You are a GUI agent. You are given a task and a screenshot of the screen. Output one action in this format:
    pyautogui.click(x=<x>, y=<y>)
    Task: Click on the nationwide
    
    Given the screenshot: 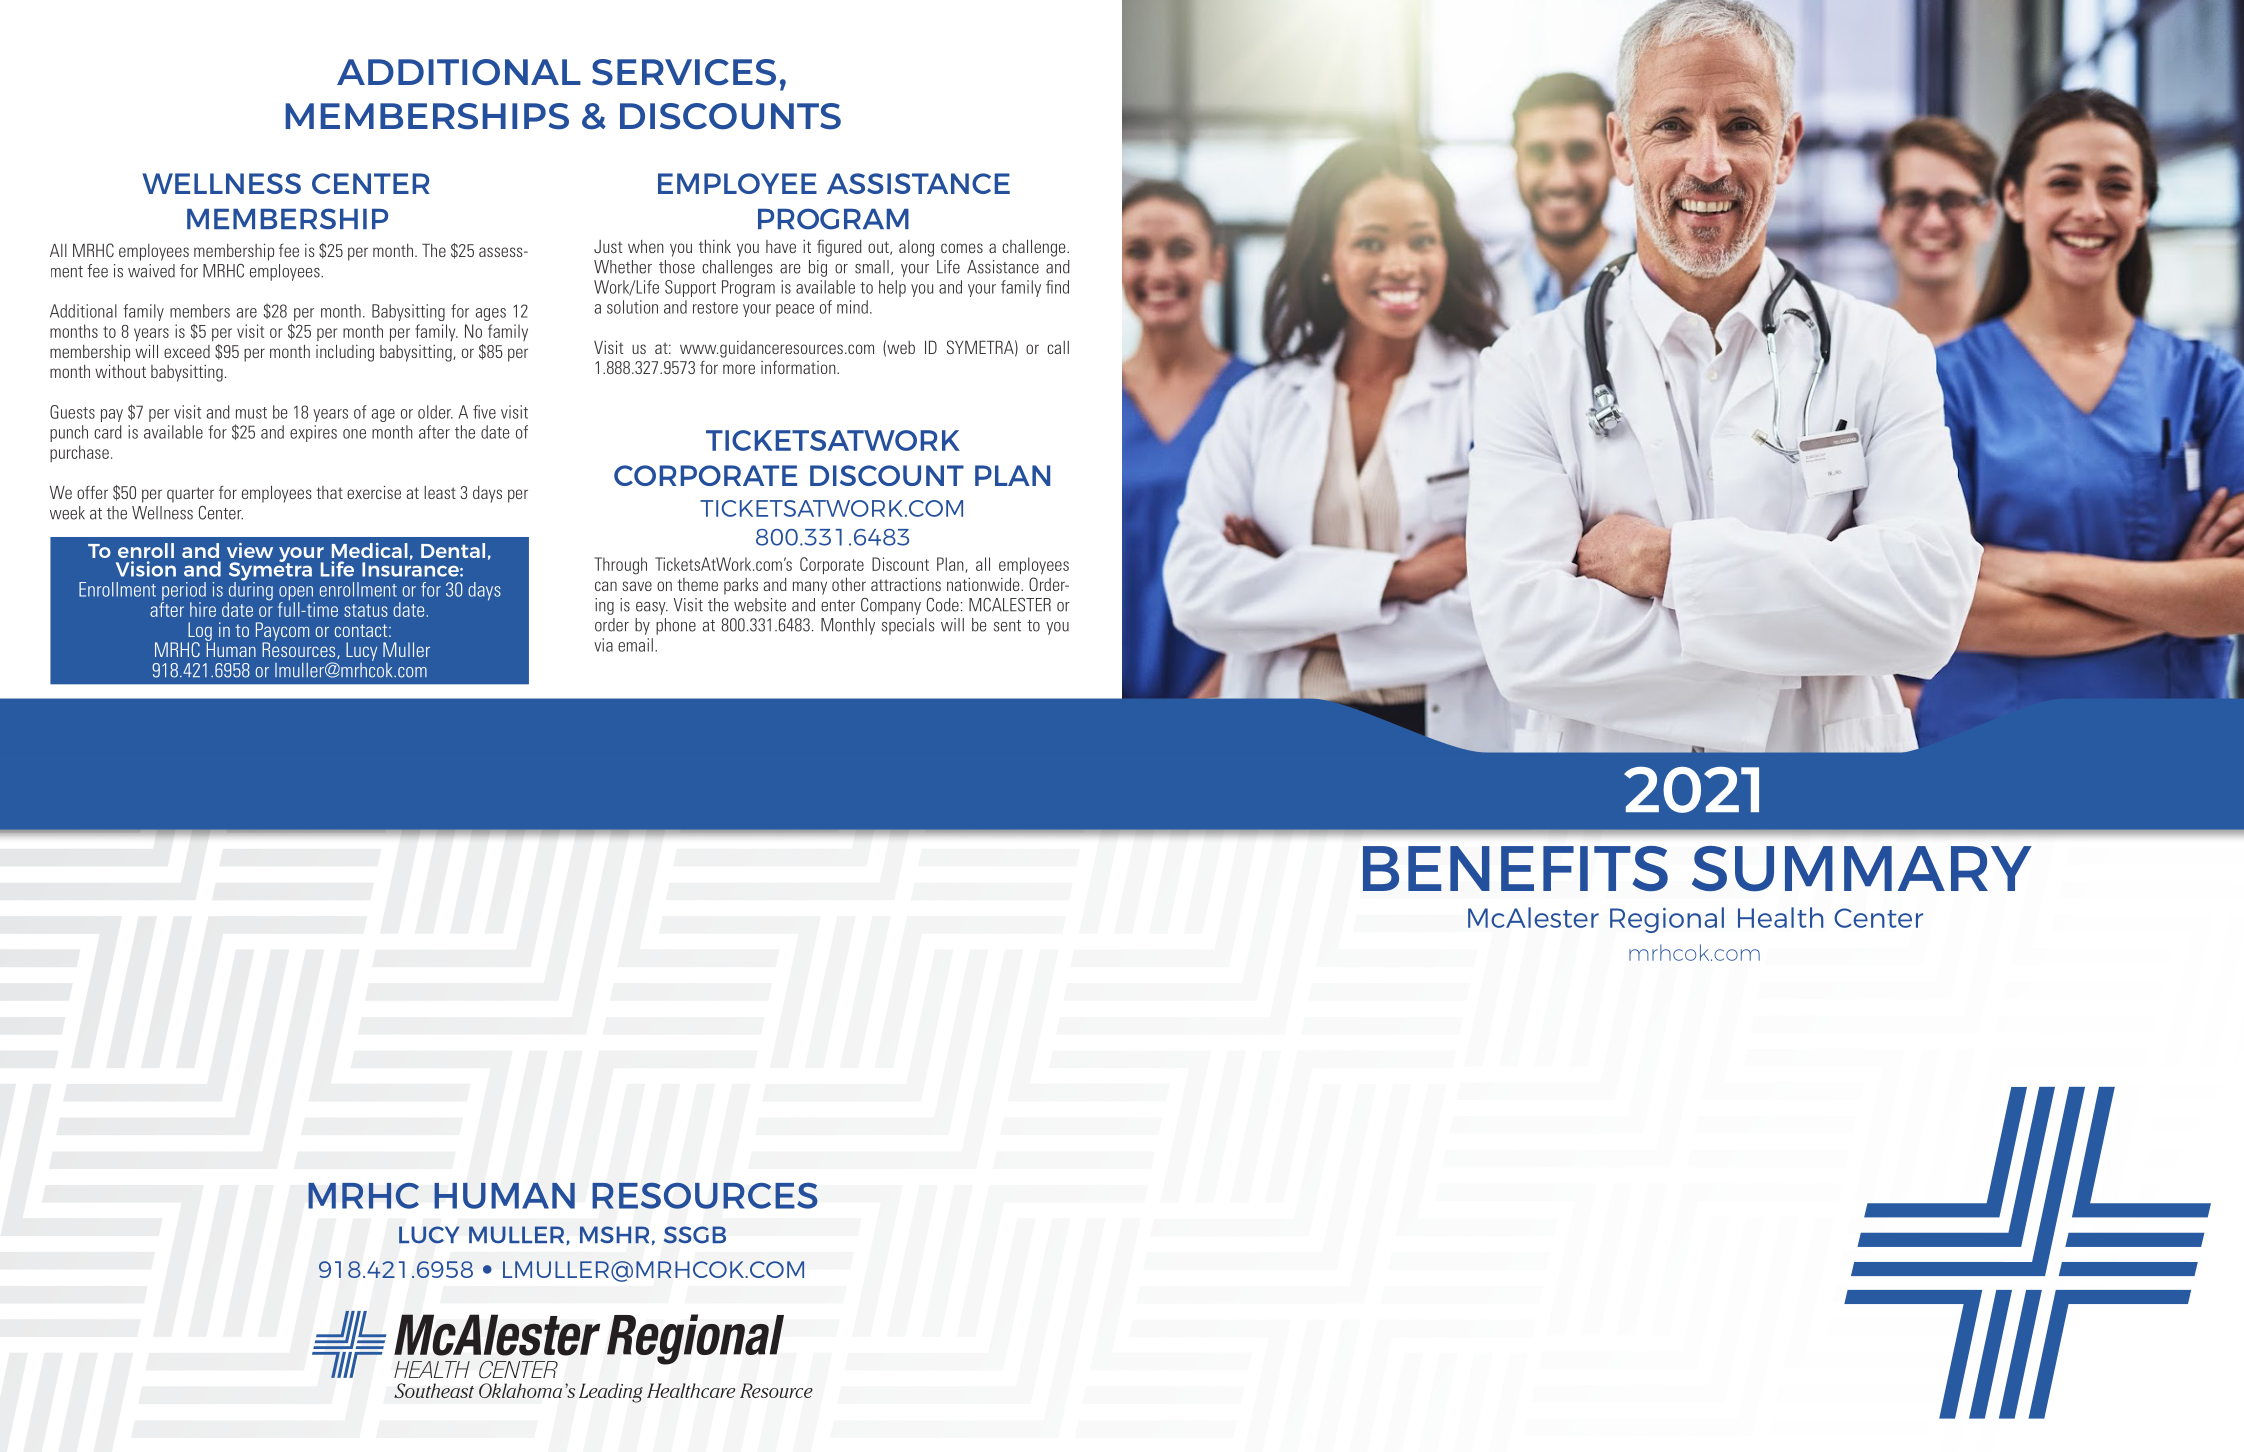 What is the action you would take?
    pyautogui.click(x=984, y=584)
